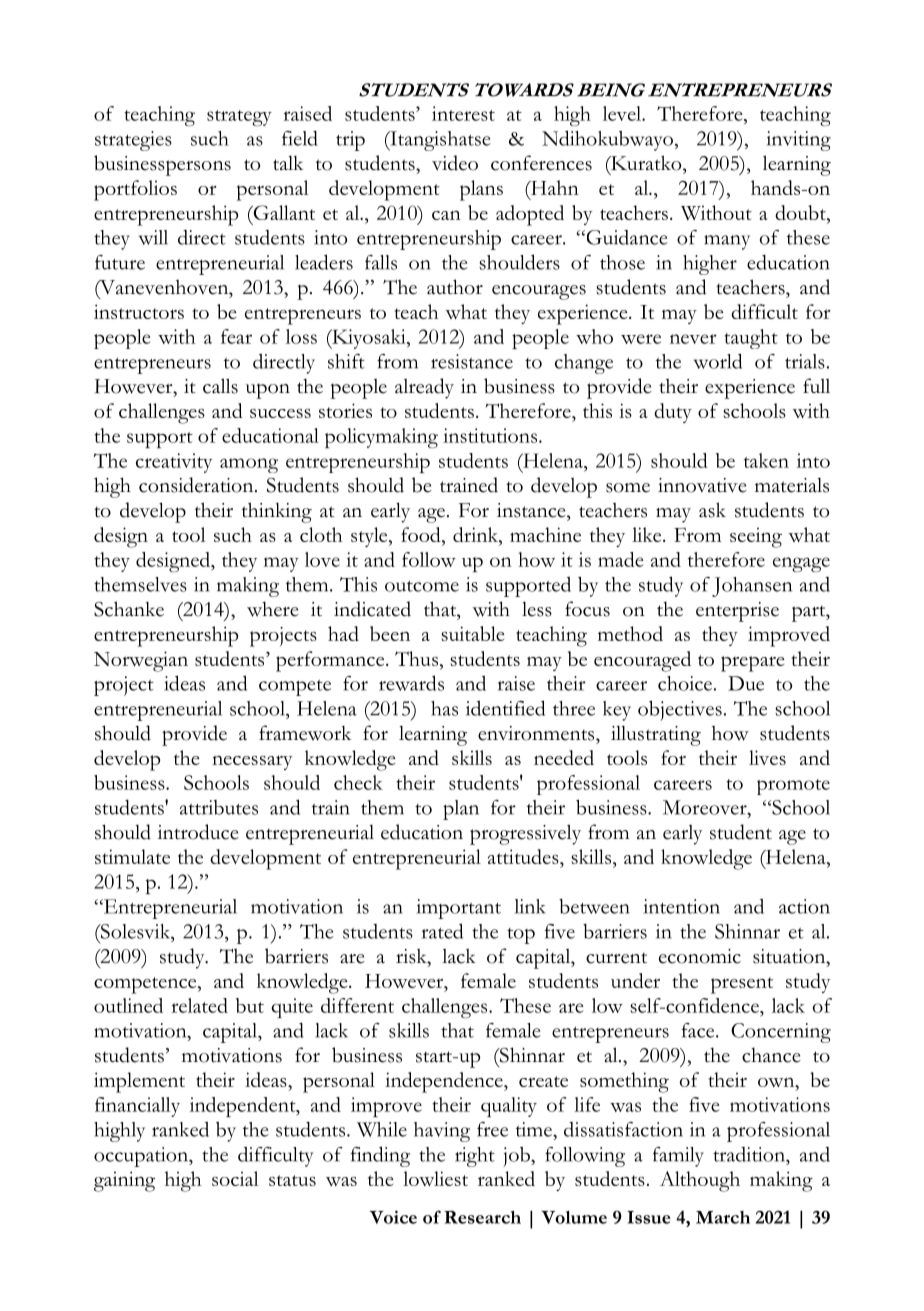 This image has height=1311, width=924. I want to click on lowliest, so click(435, 1178).
